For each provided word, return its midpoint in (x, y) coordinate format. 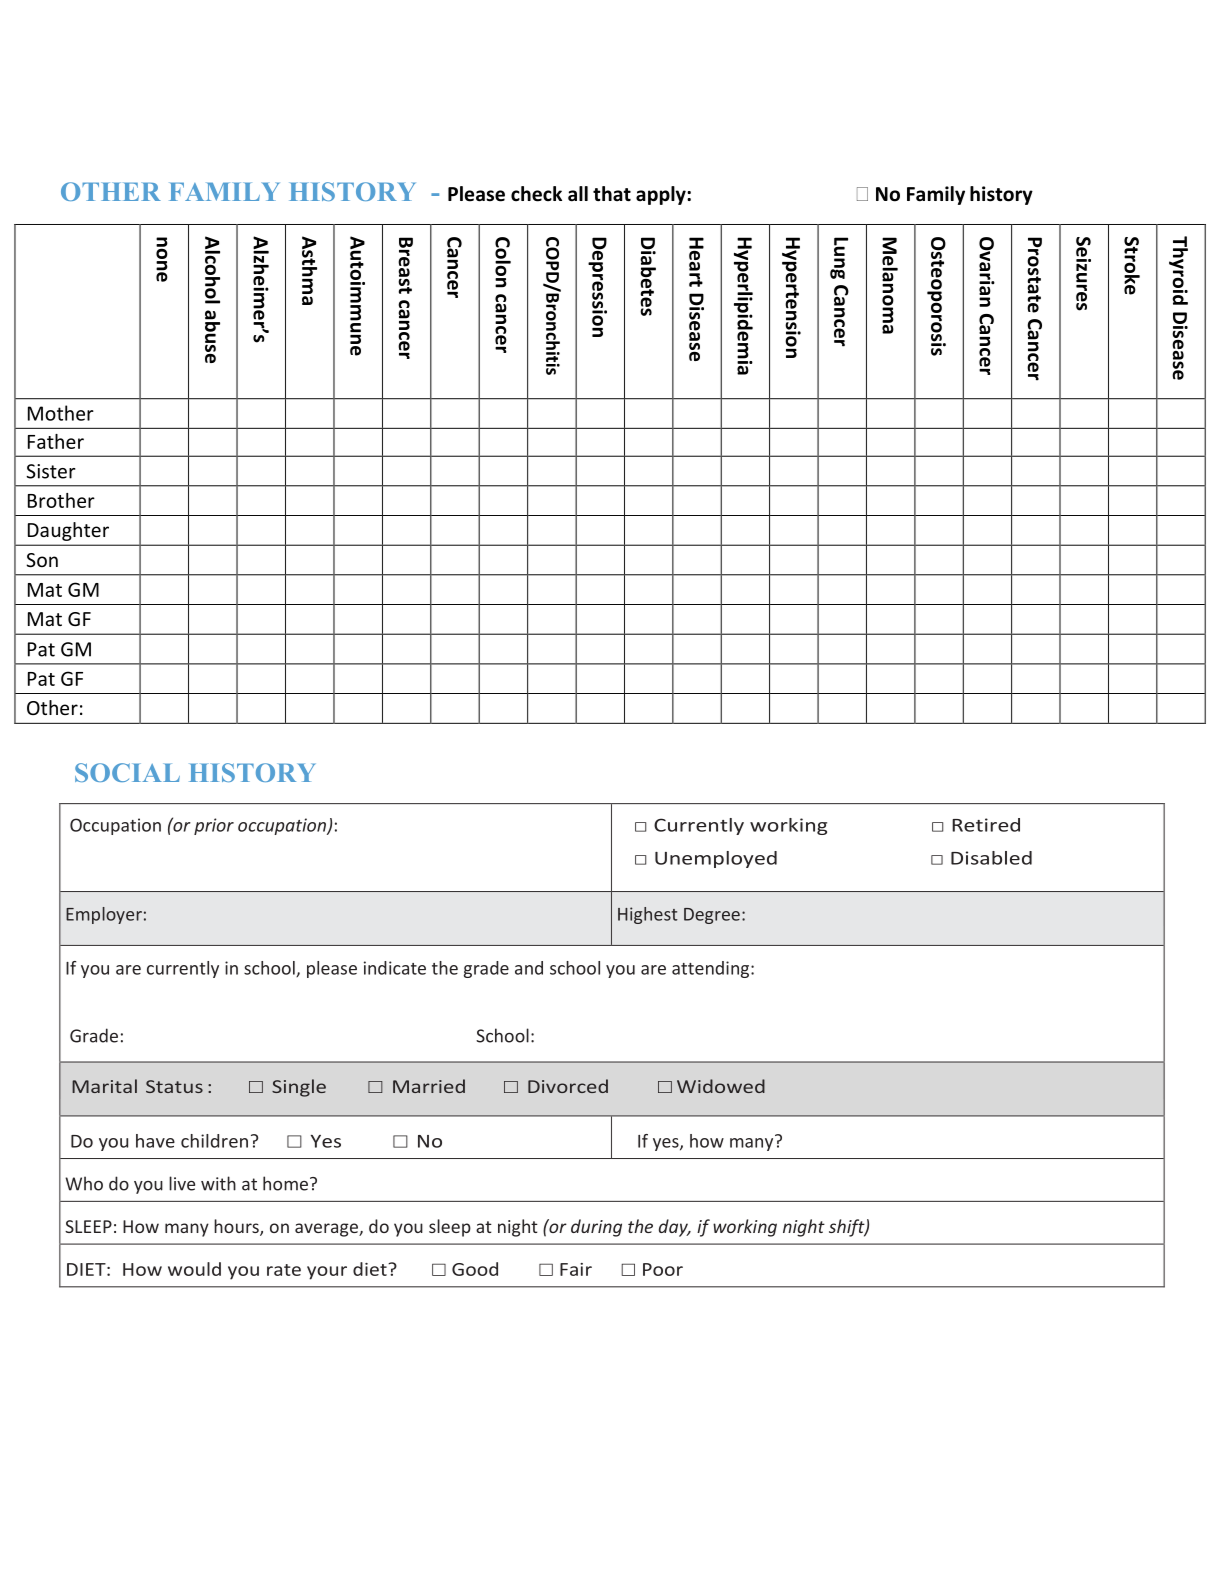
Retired (986, 825)
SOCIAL (127, 772)
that (612, 194)
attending (712, 969)
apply (662, 195)
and (529, 968)
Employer (104, 915)
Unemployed (716, 859)
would (194, 1269)
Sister (51, 471)
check (536, 194)
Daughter (68, 531)
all (578, 194)
